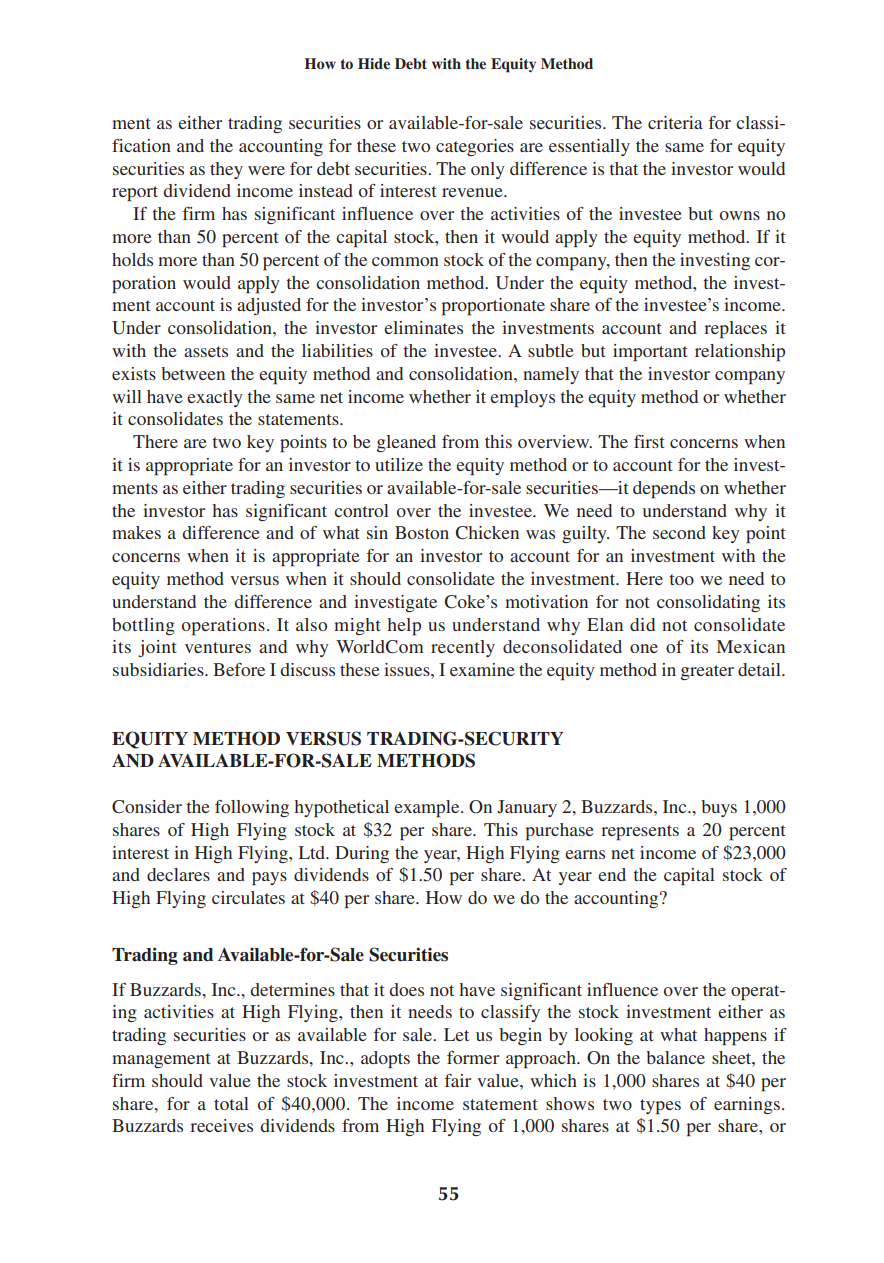 The image size is (884, 1263). Describe the element at coordinates (252, 808) in the screenshot. I see `following` at that location.
